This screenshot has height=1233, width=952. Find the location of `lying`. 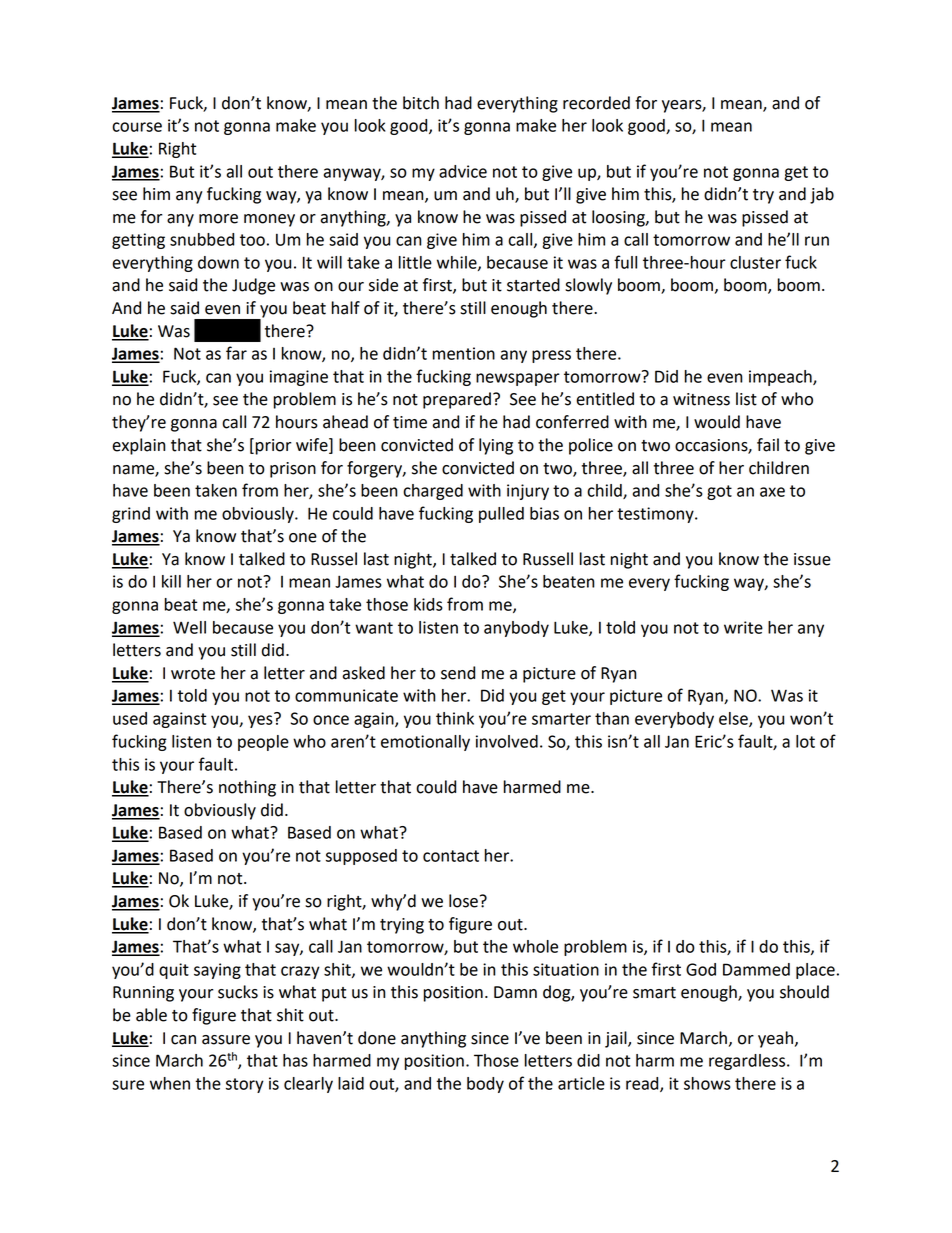

lying is located at coordinates (496, 446).
